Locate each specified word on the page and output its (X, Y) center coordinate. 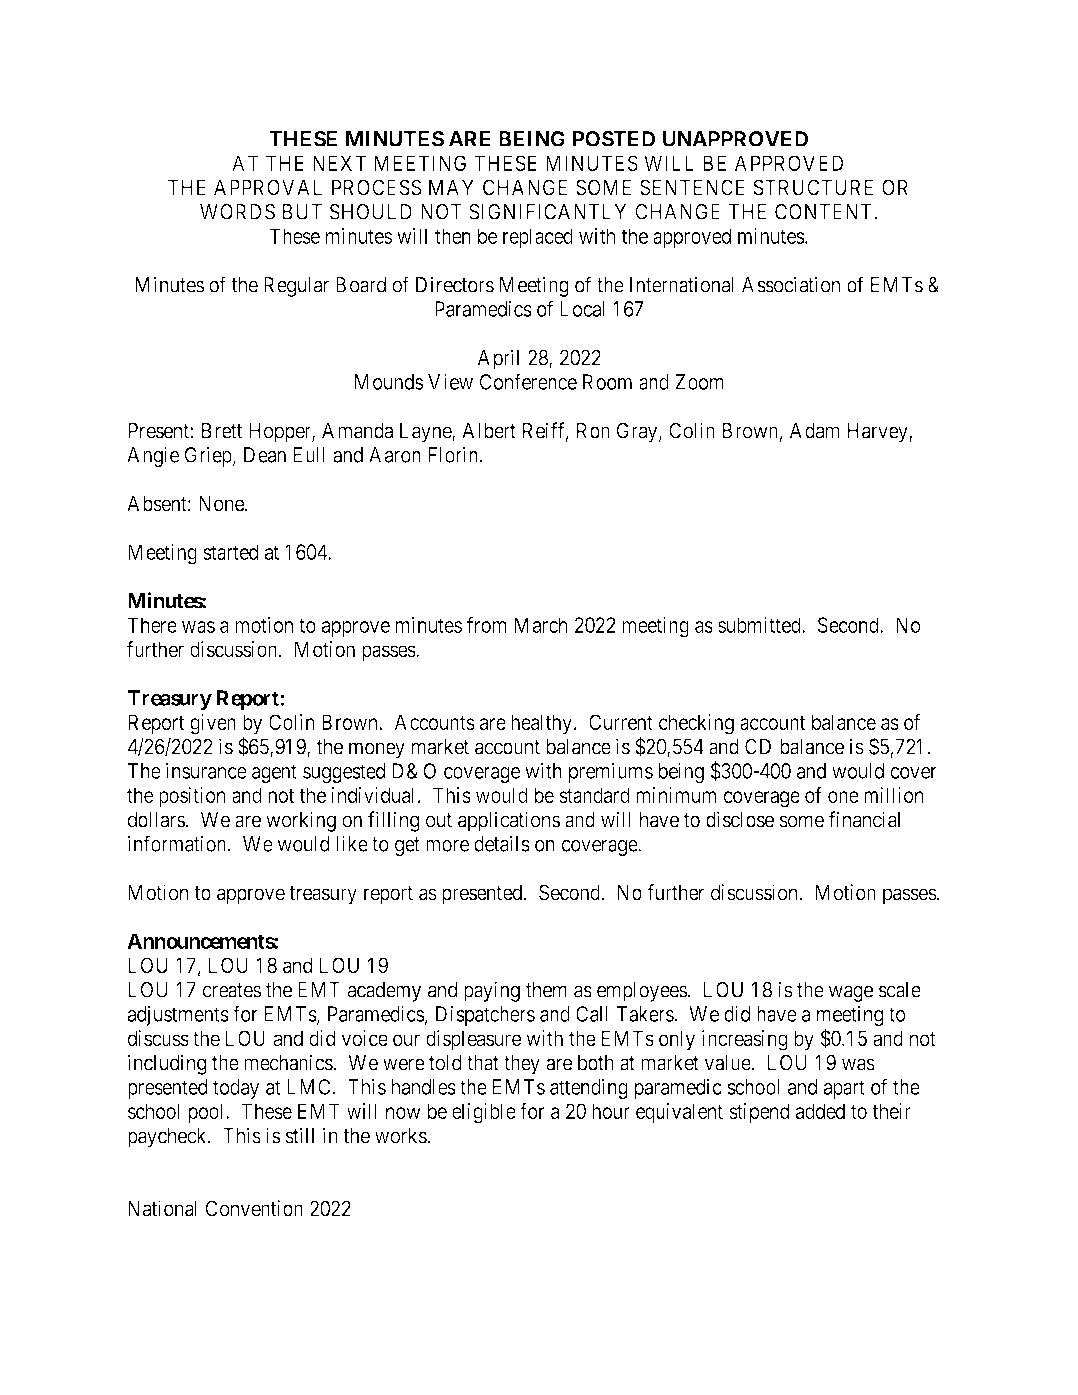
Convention (254, 1209)
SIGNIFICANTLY (547, 212)
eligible (484, 1113)
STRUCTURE (813, 187)
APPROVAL (268, 187)
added (820, 1111)
